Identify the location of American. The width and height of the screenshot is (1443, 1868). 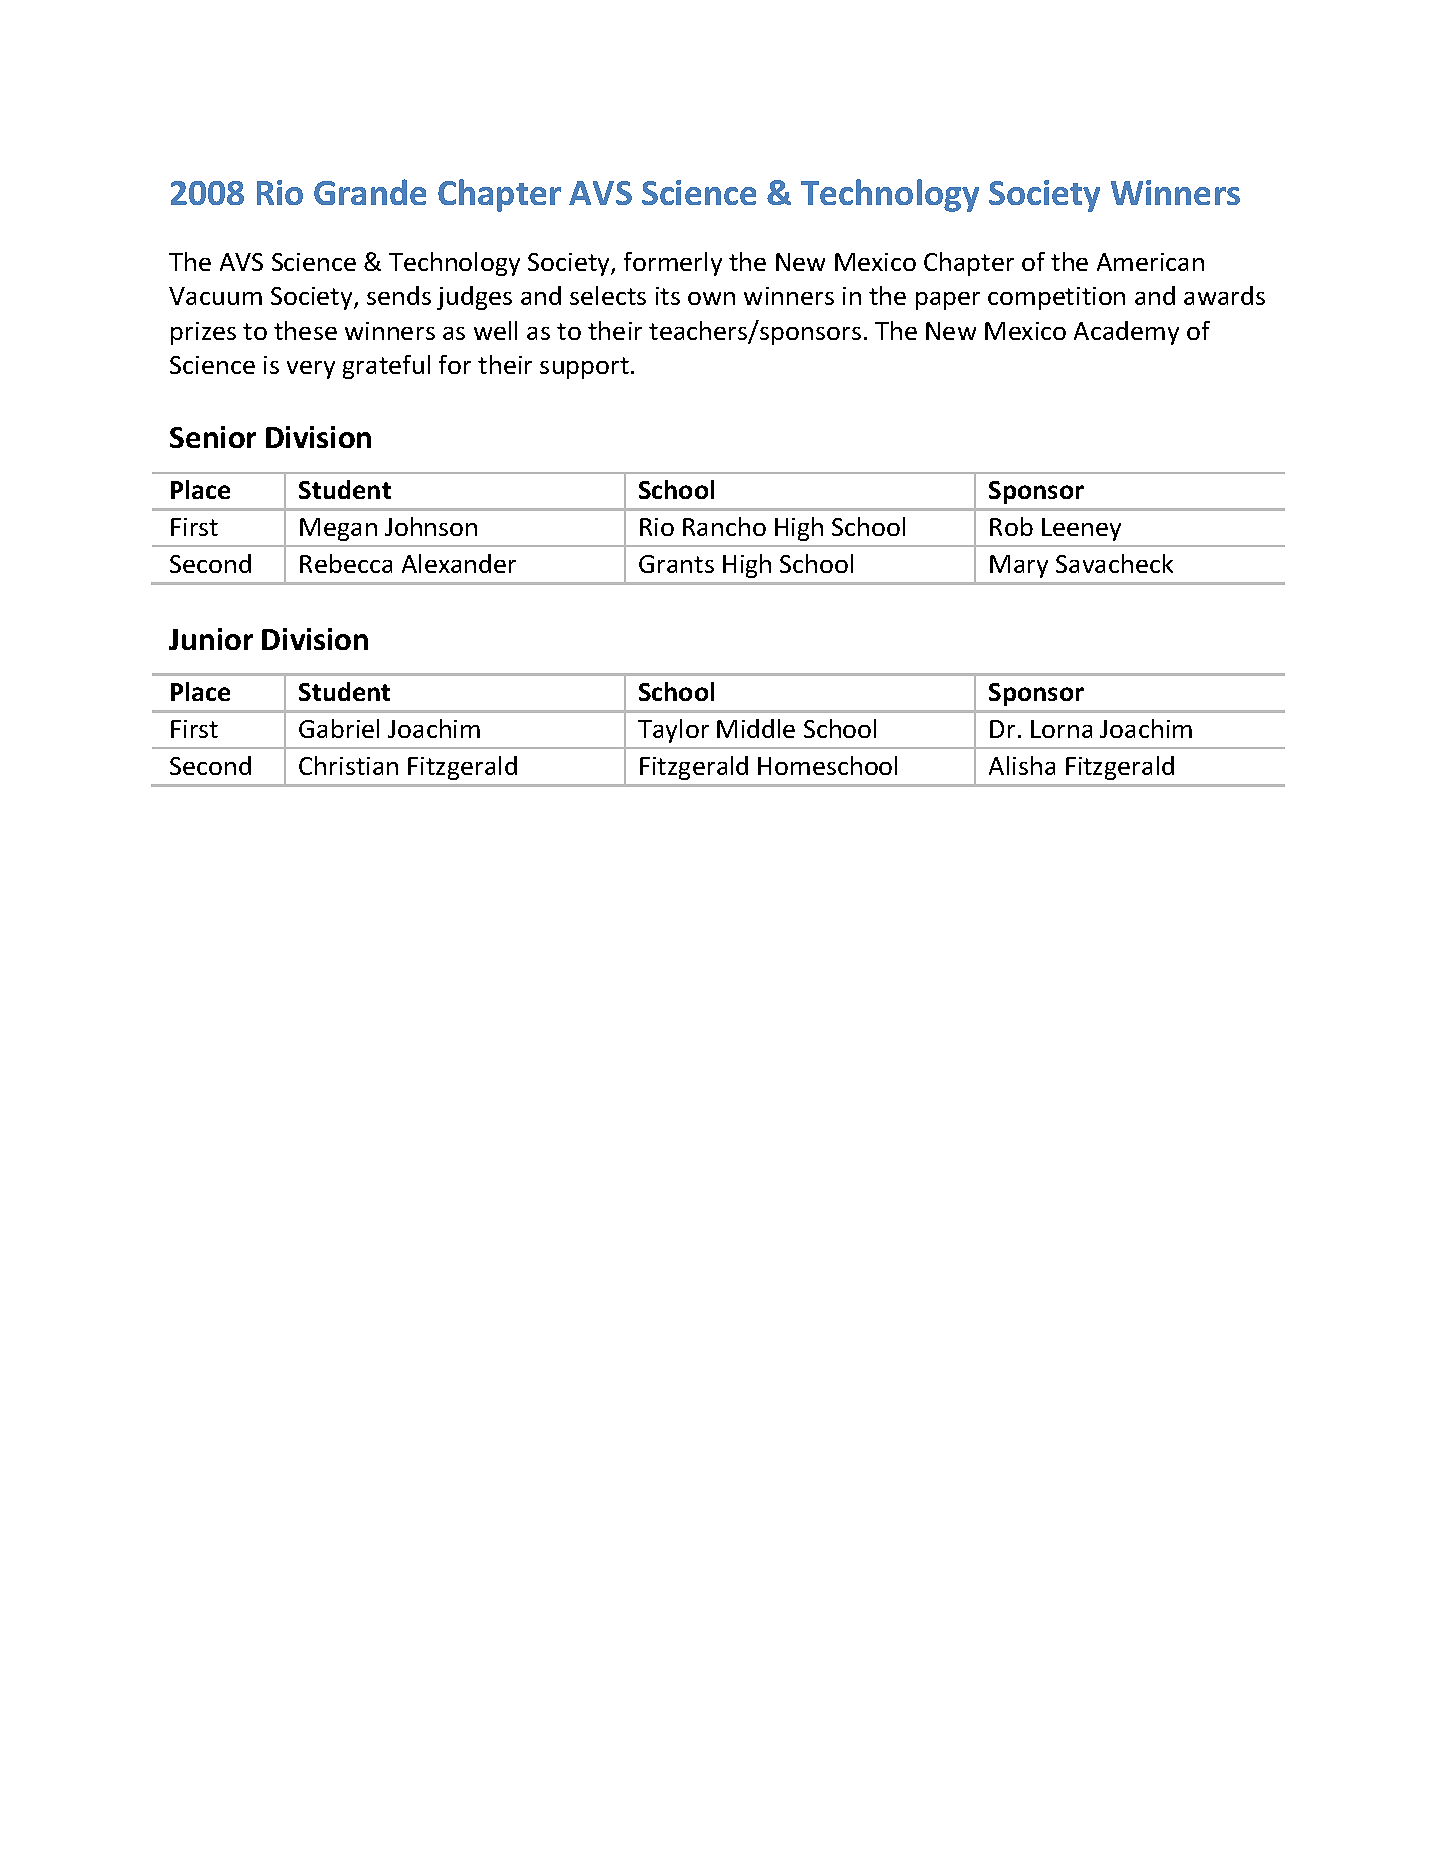
(1150, 262).
